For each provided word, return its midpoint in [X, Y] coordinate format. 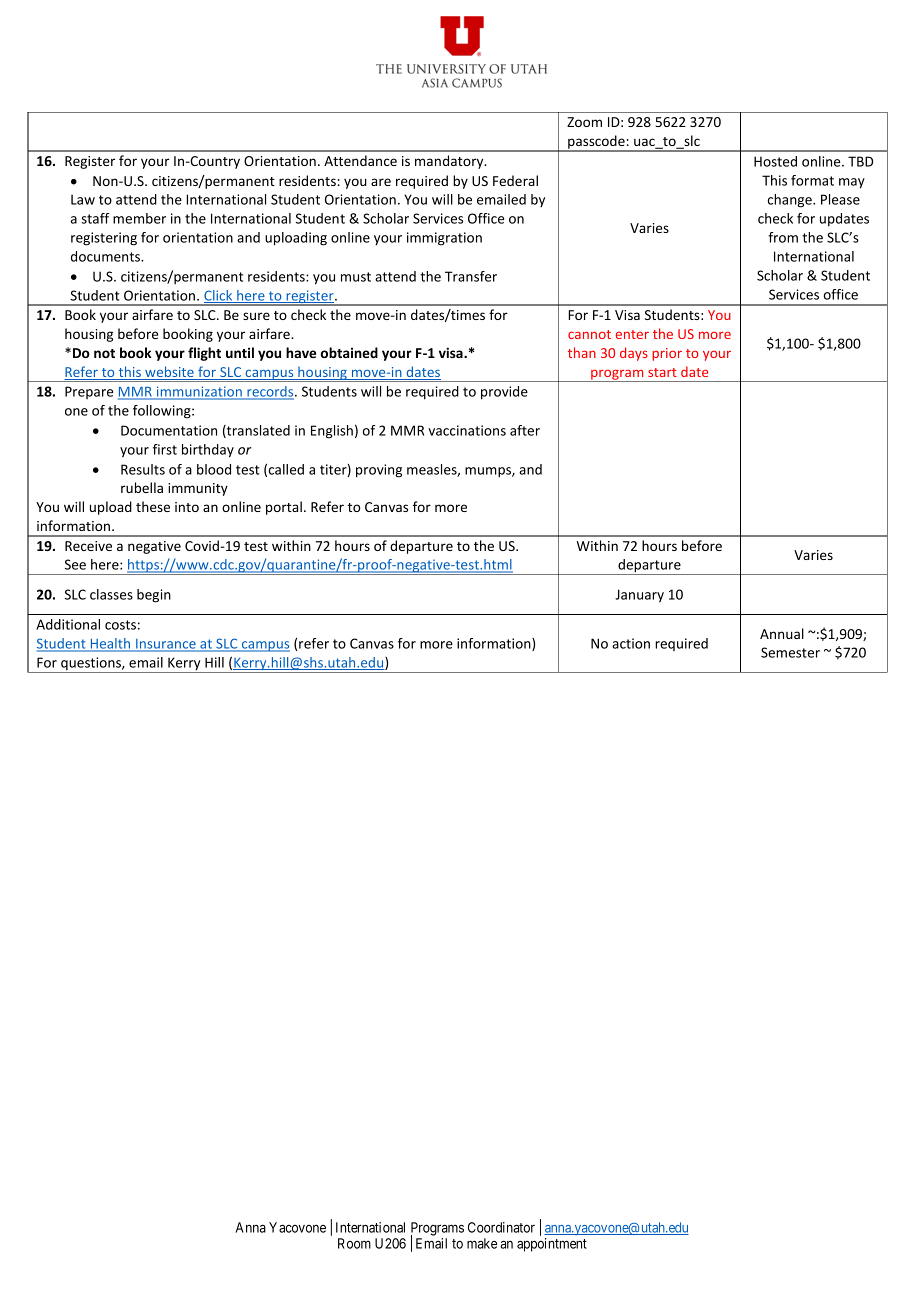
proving [379, 471]
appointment [552, 1245]
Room [354, 1243]
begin [154, 596]
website [169, 373]
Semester [790, 652]
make [482, 1243]
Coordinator [501, 1227]
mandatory [450, 162]
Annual [782, 633]
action [631, 643]
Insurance [166, 645]
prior [667, 354]
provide [504, 393]
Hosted [775, 161]
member [139, 218]
